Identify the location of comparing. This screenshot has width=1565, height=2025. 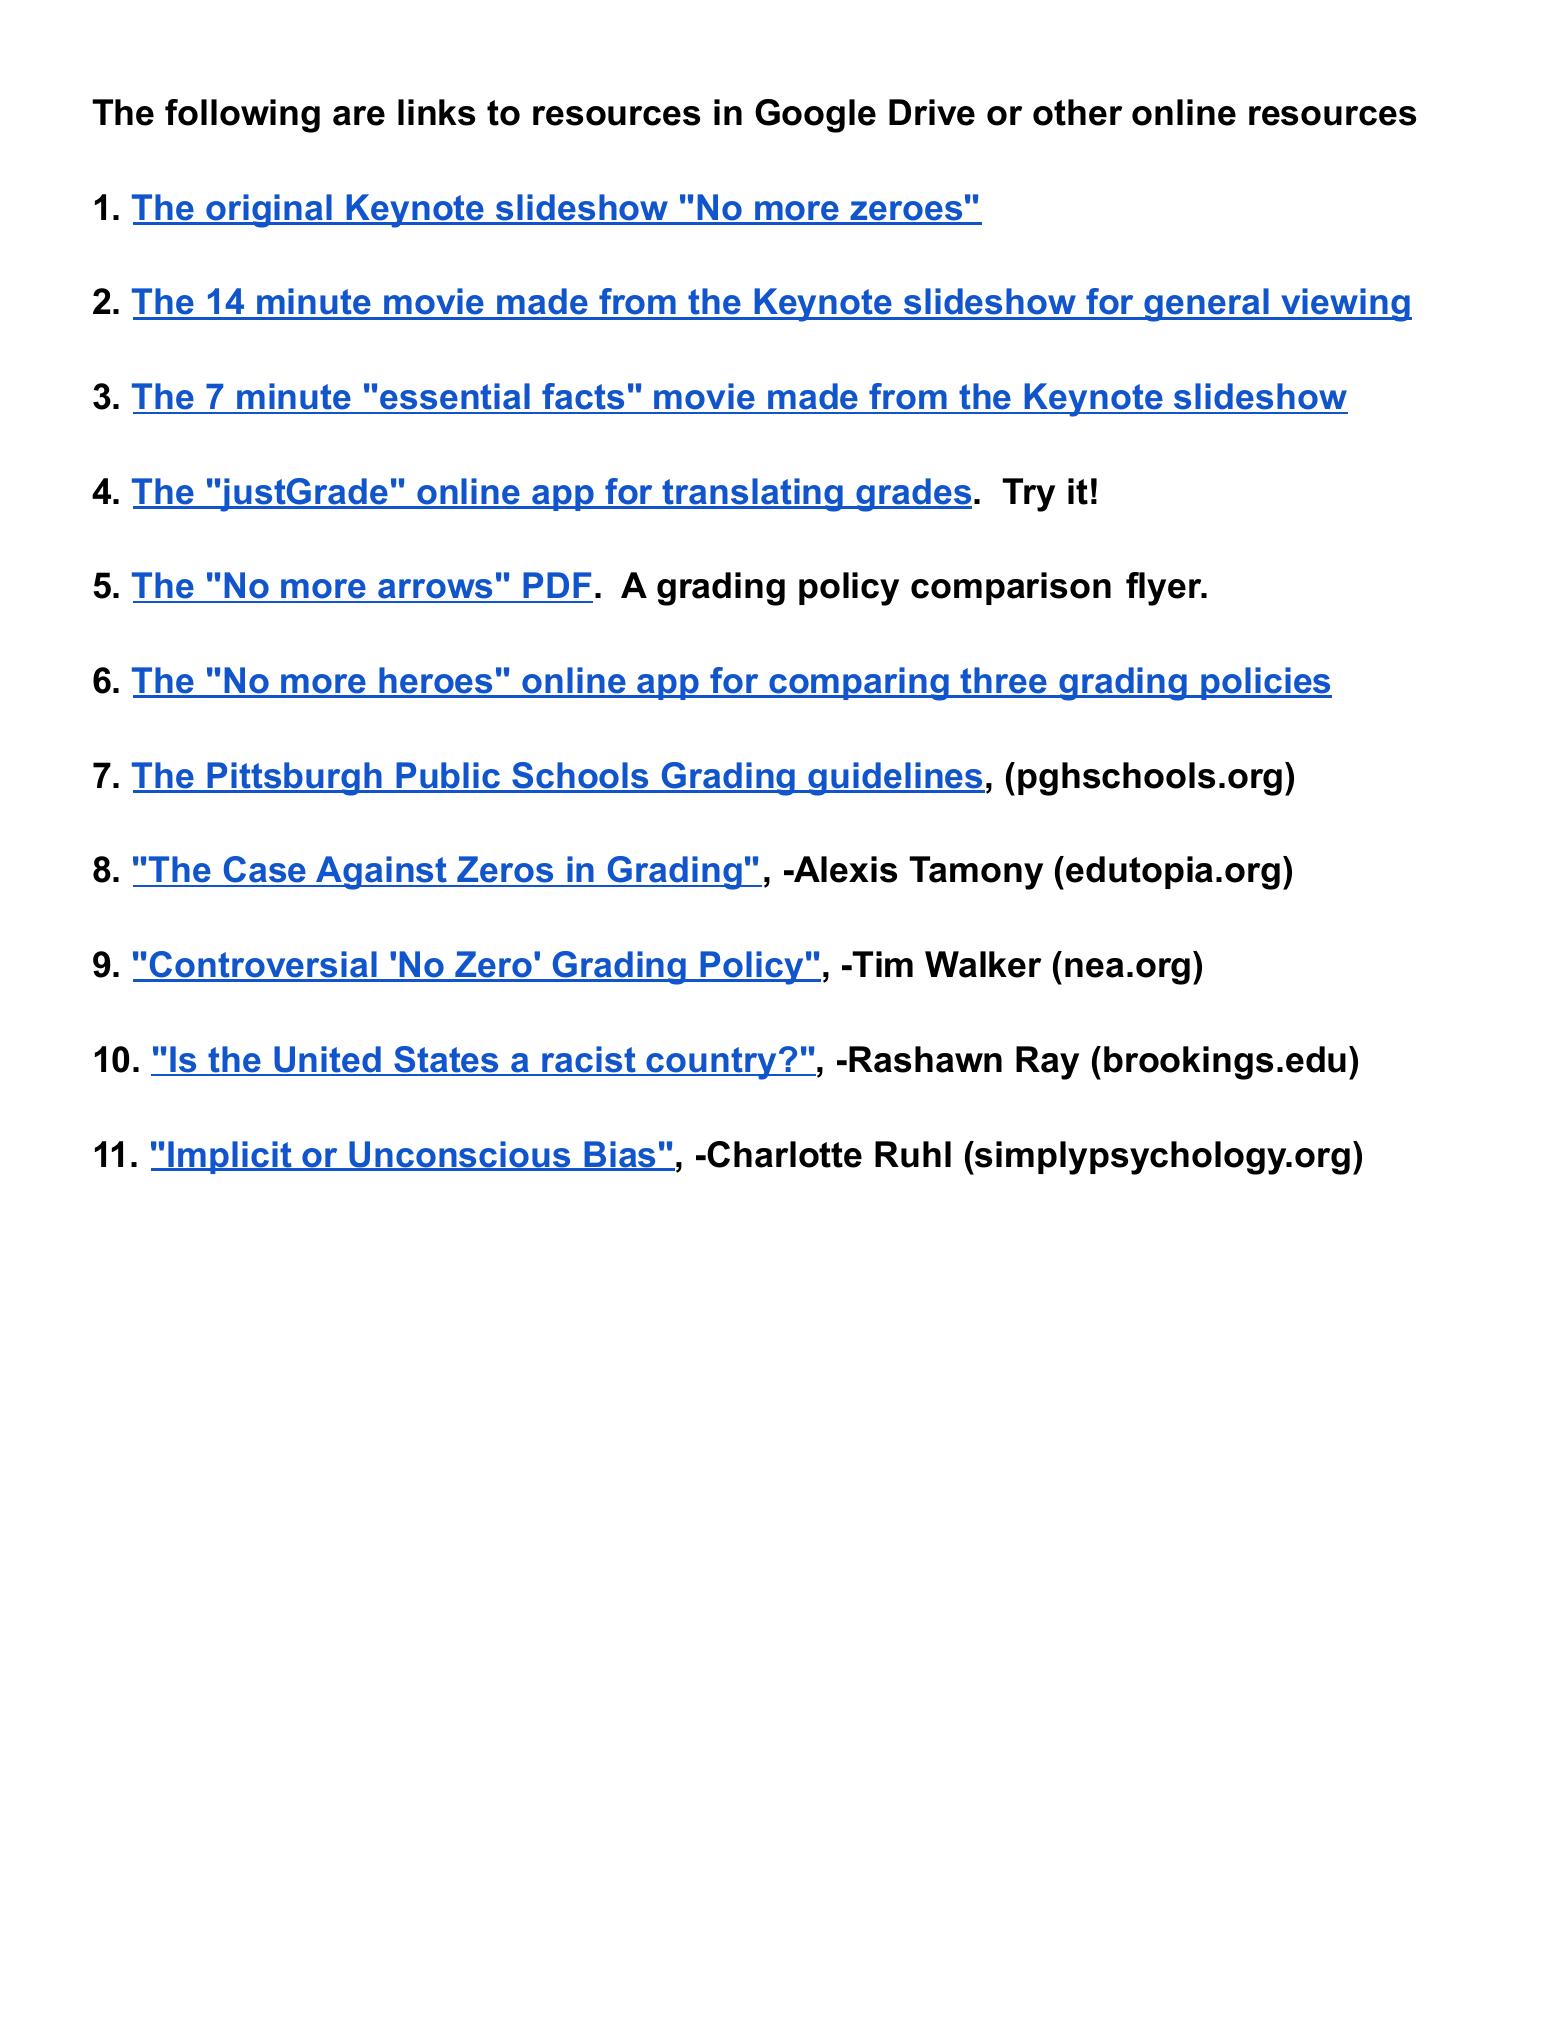
(859, 684).
